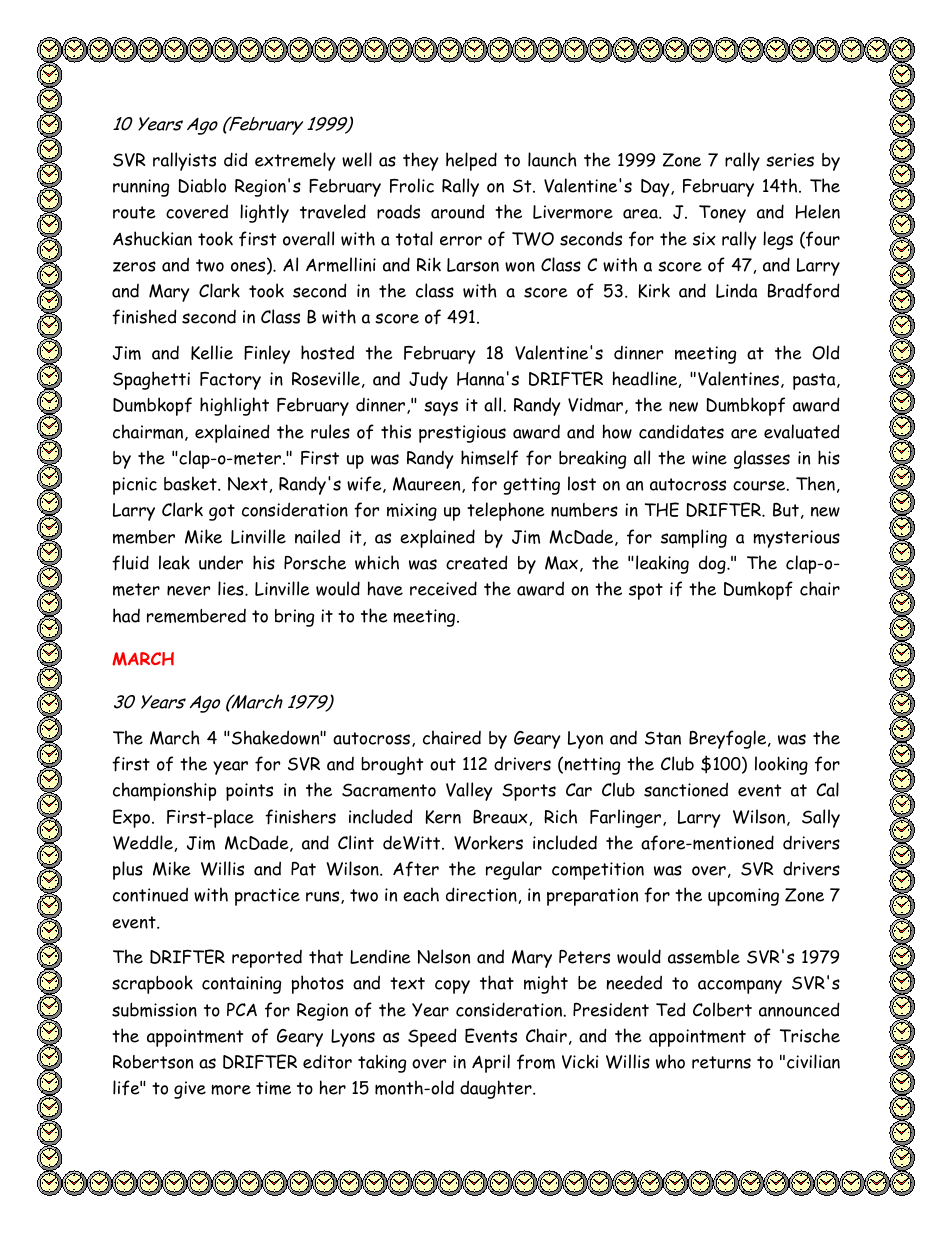  What do you see at coordinates (762, 459) in the screenshot?
I see `glasses` at bounding box center [762, 459].
